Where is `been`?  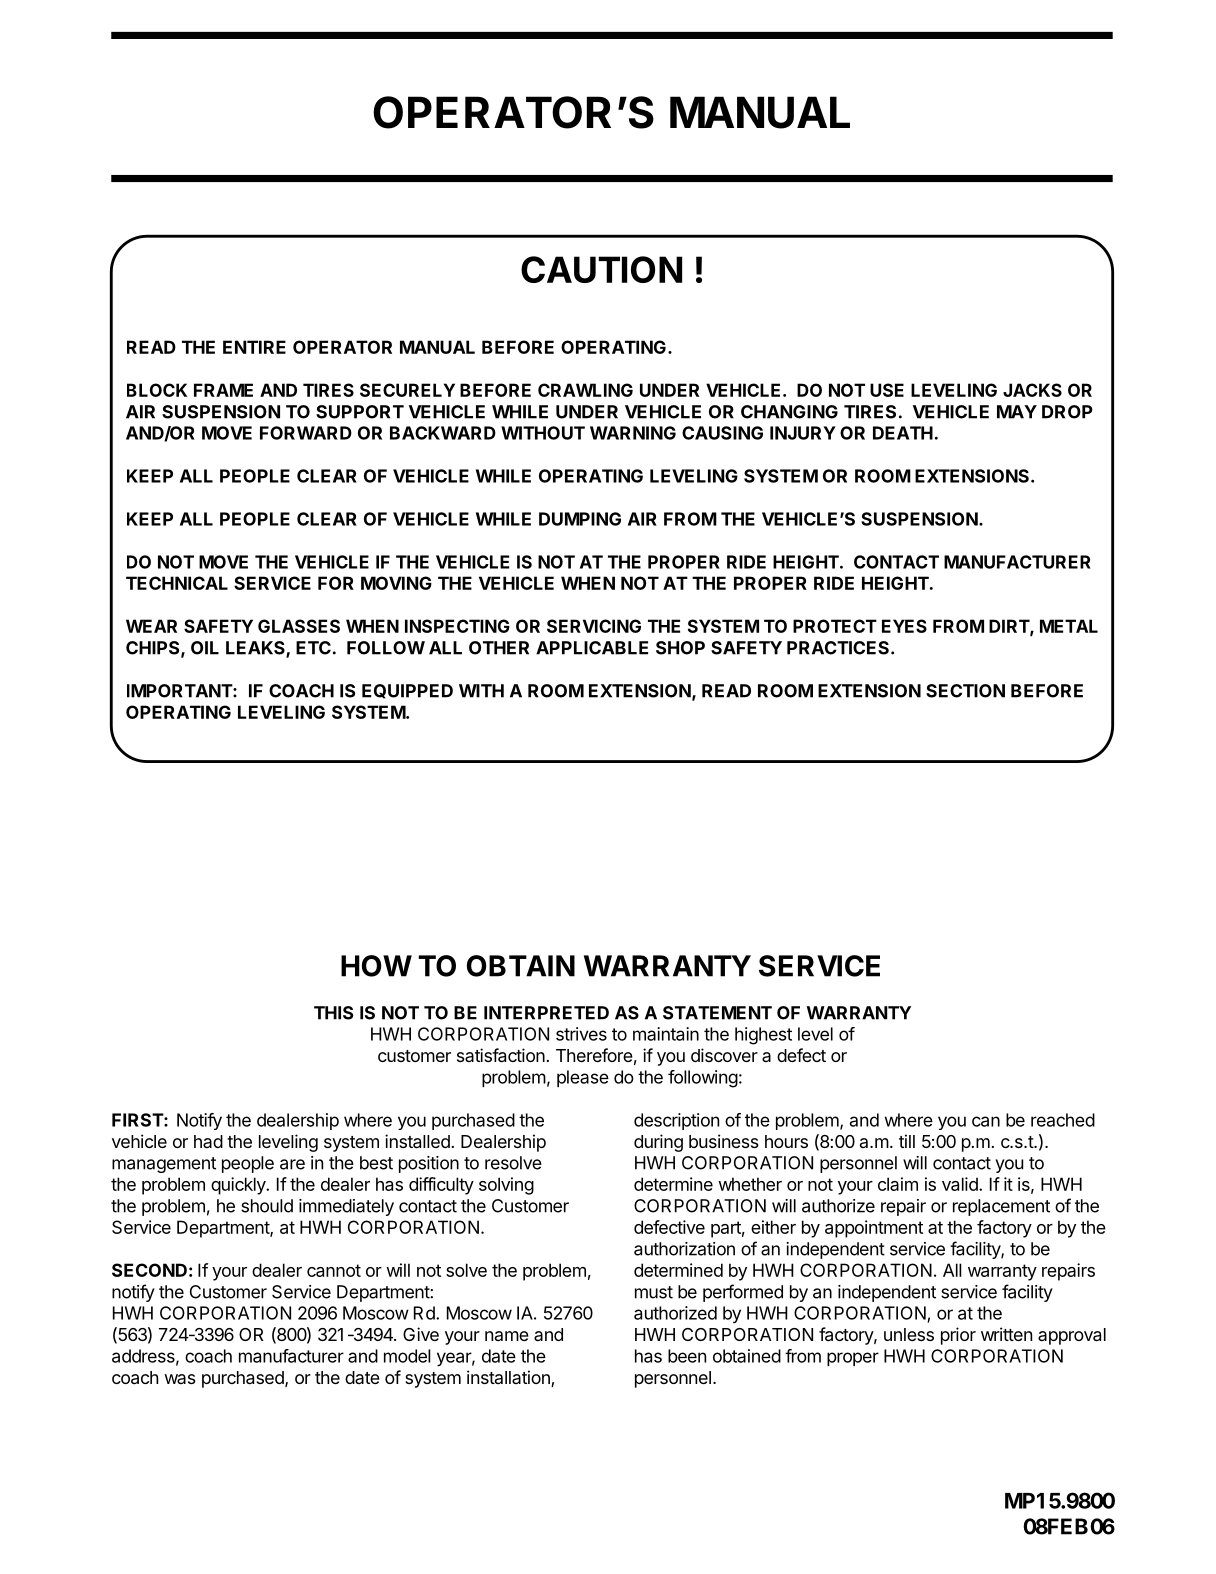 been is located at coordinates (687, 1356).
